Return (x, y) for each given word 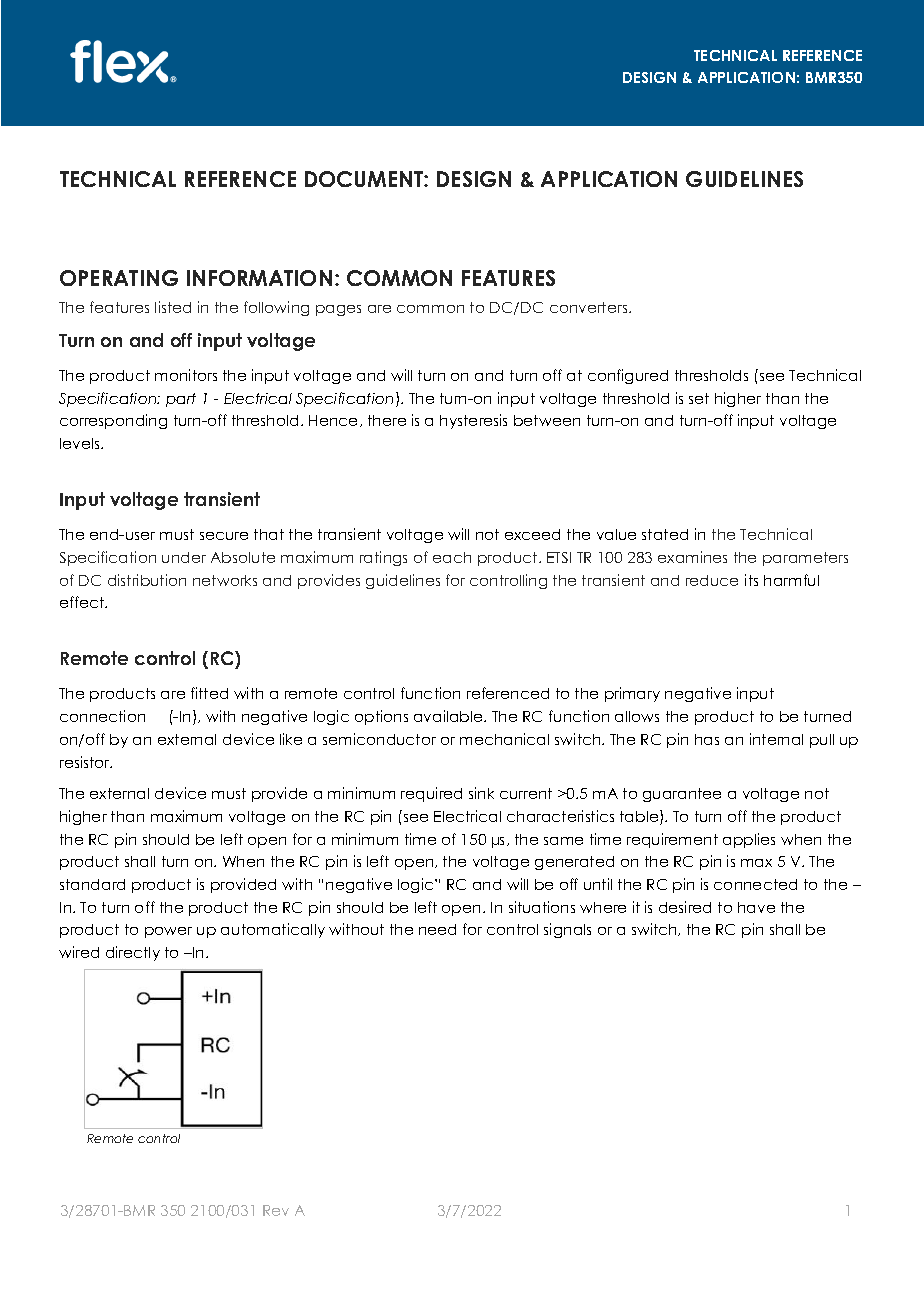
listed (173, 307)
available (449, 716)
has (707, 739)
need (437, 929)
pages (338, 310)
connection (102, 716)
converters (590, 307)
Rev (276, 1210)
